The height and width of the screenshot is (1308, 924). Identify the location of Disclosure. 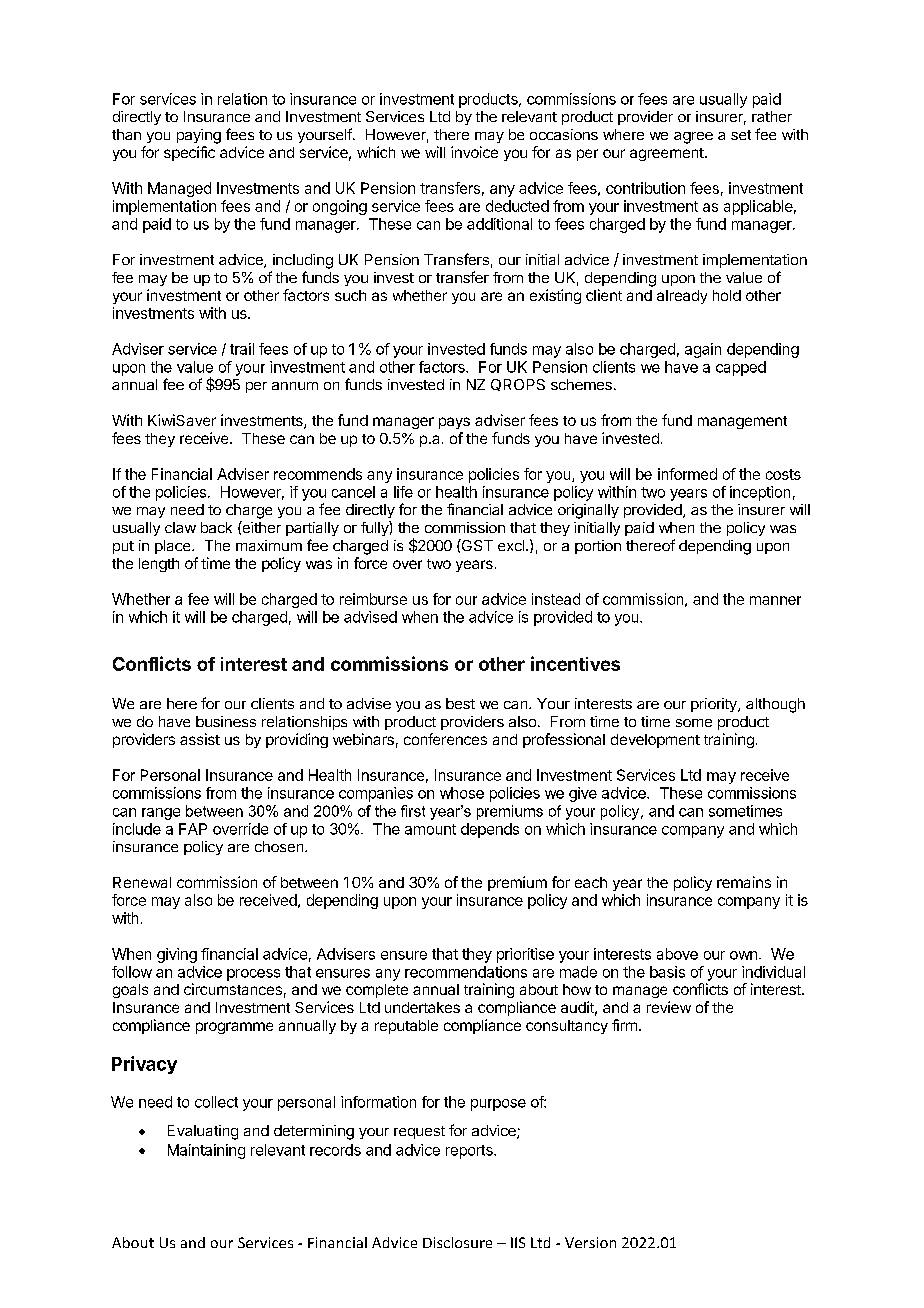
(457, 1242).
